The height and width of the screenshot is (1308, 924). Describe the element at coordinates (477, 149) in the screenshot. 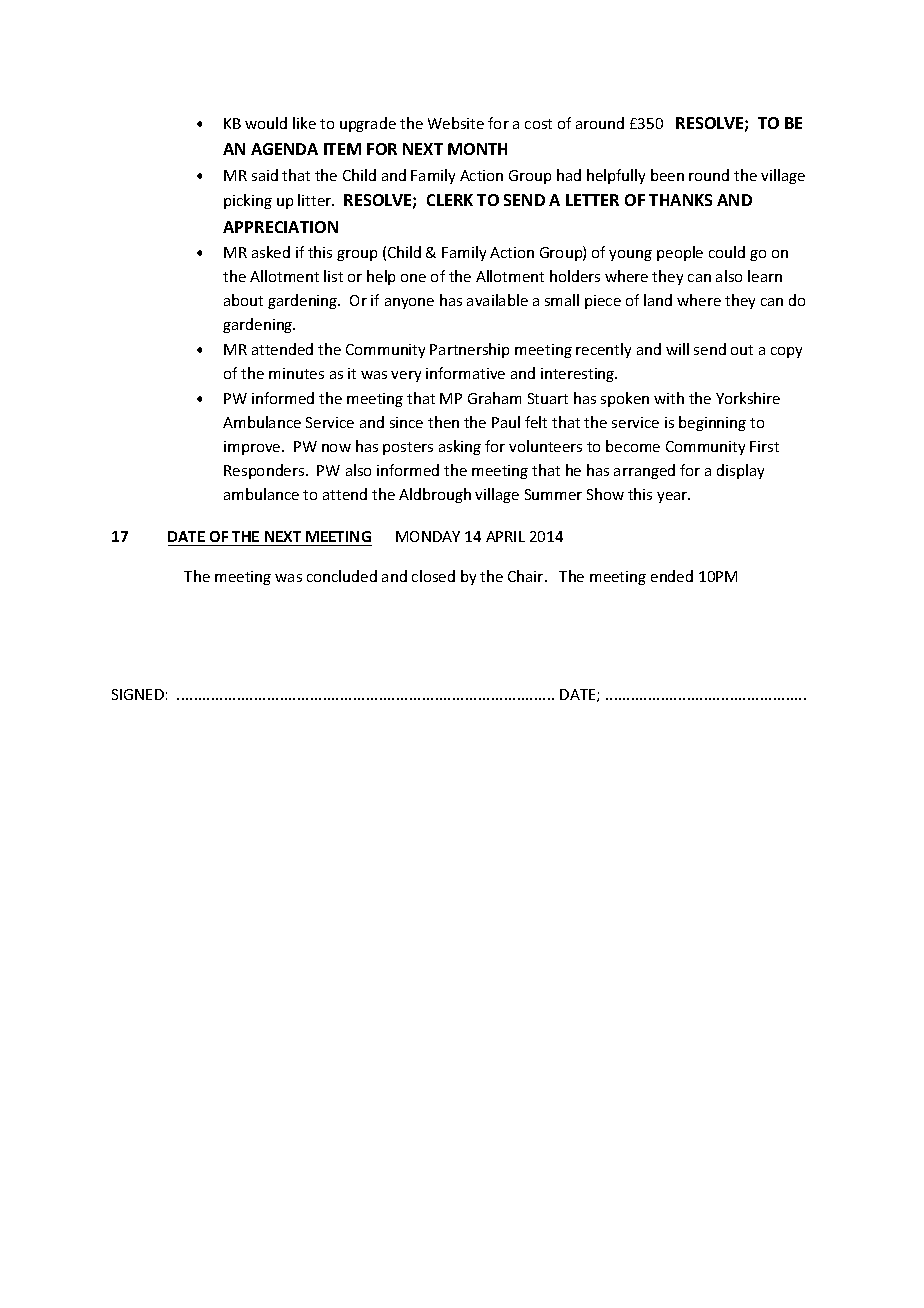

I see `MONTH` at that location.
